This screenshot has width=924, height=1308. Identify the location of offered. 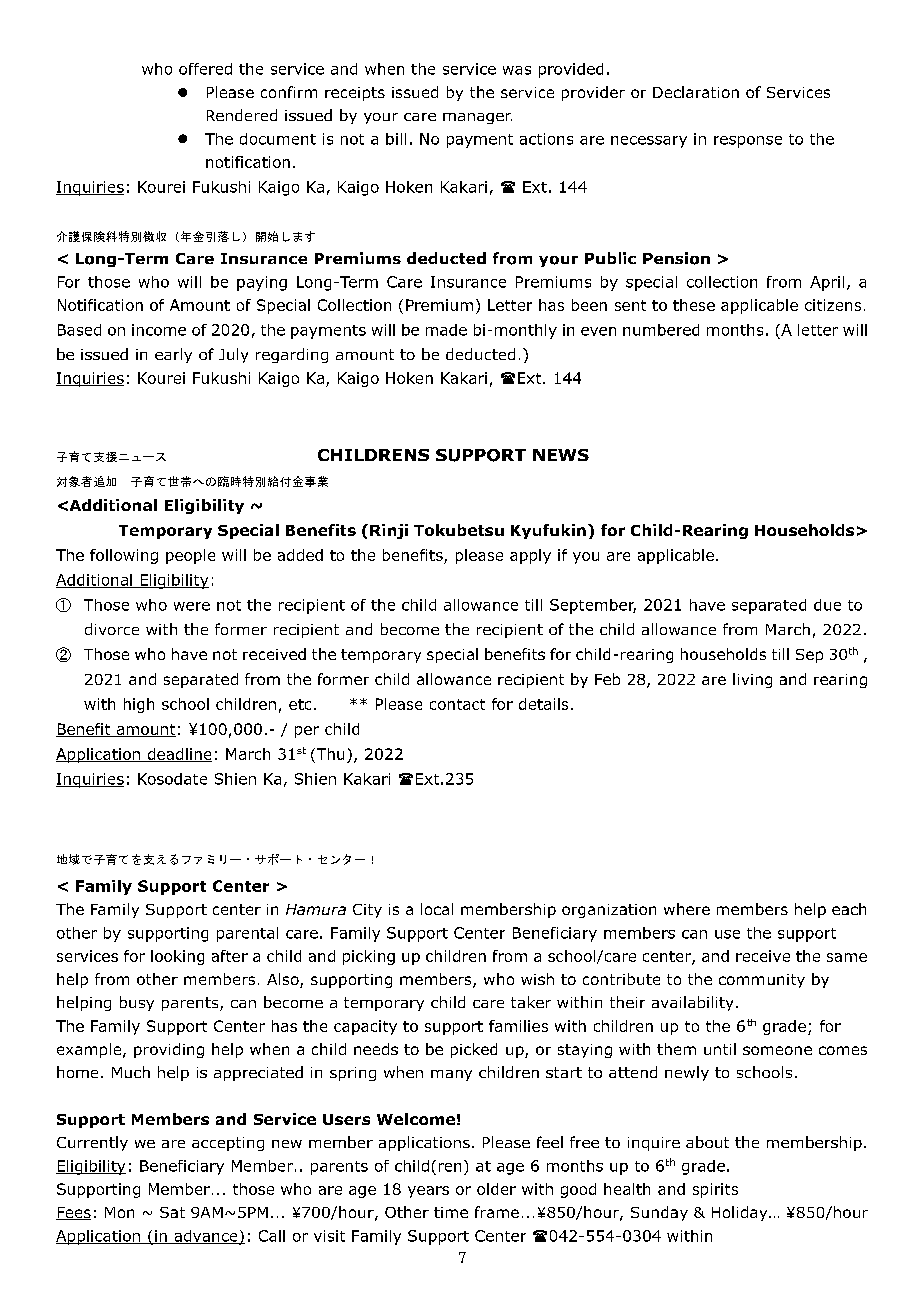
(205, 69).
